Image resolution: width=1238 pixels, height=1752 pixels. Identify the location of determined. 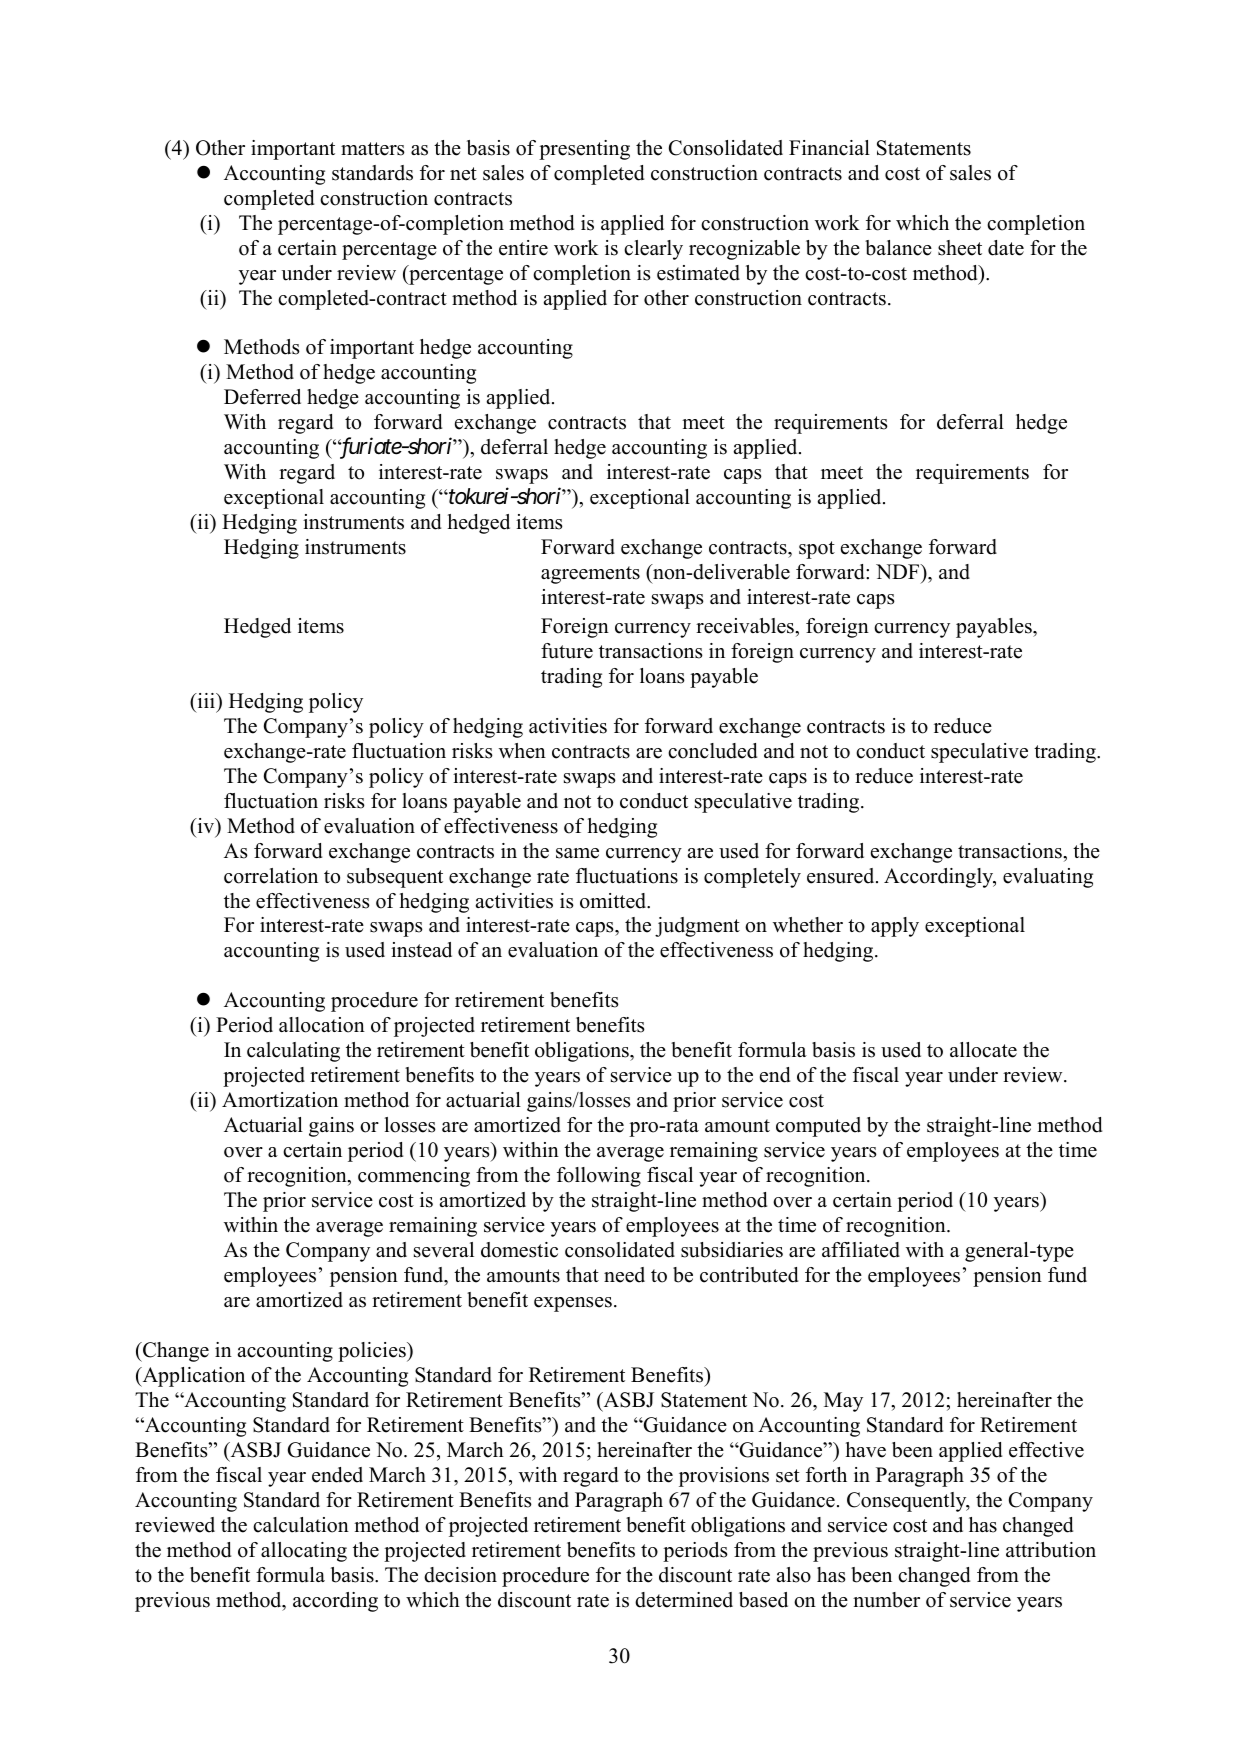
(684, 1600).
